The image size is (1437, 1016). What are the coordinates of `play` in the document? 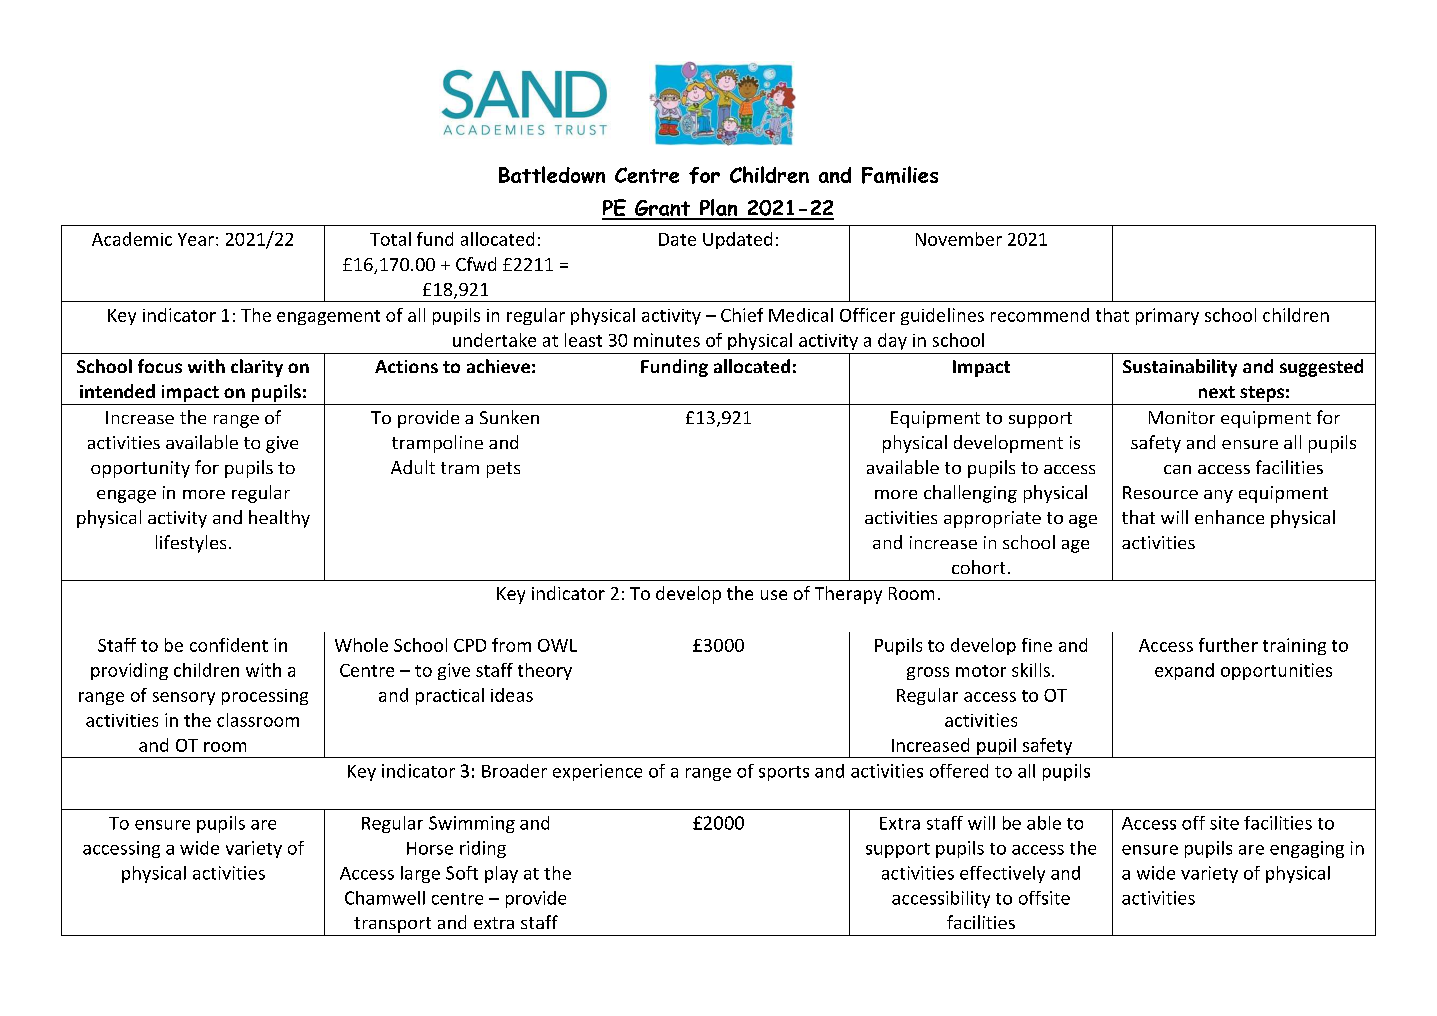 It's located at (501, 874).
